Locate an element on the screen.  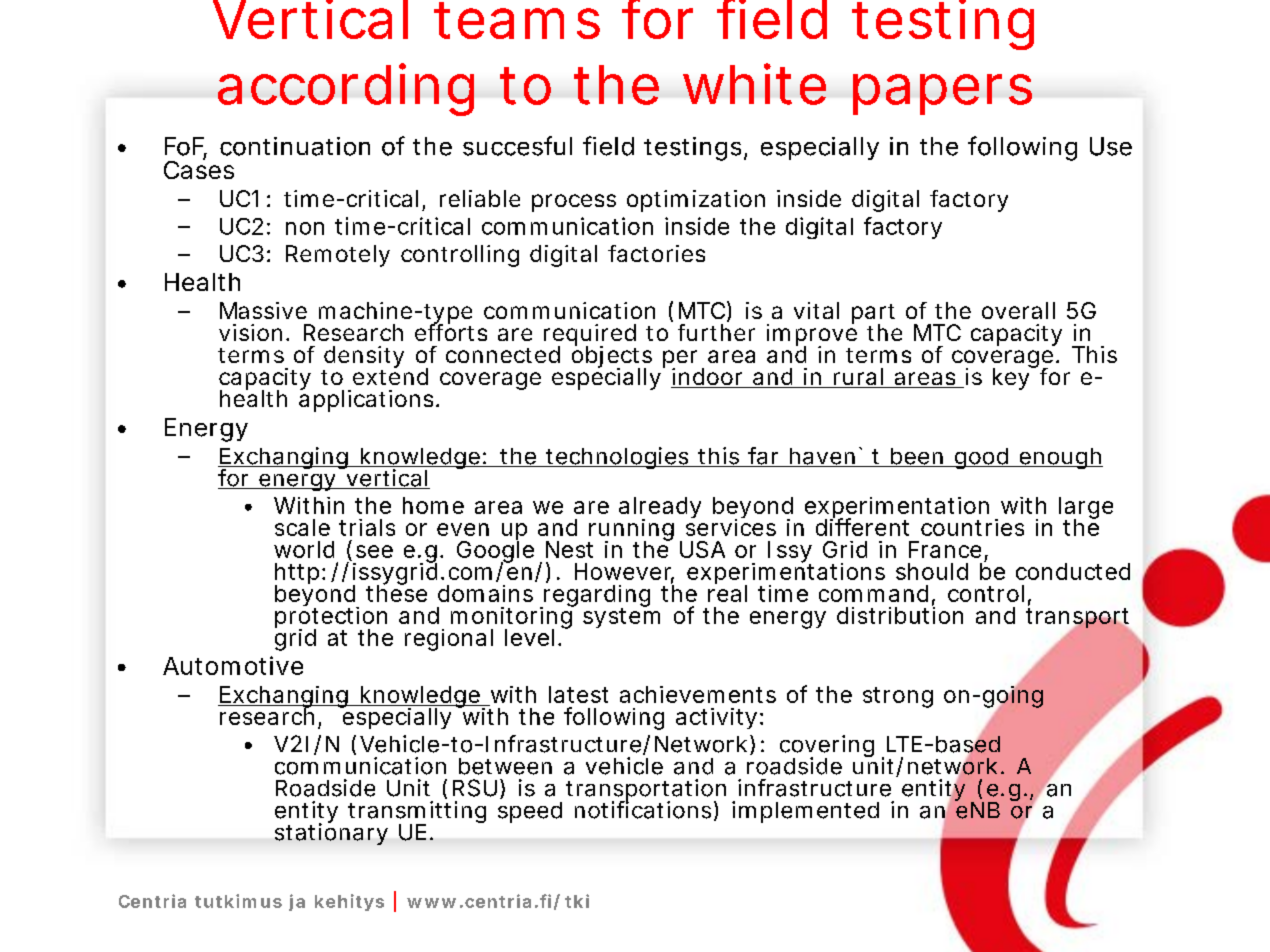
command is located at coordinates (877, 594).
